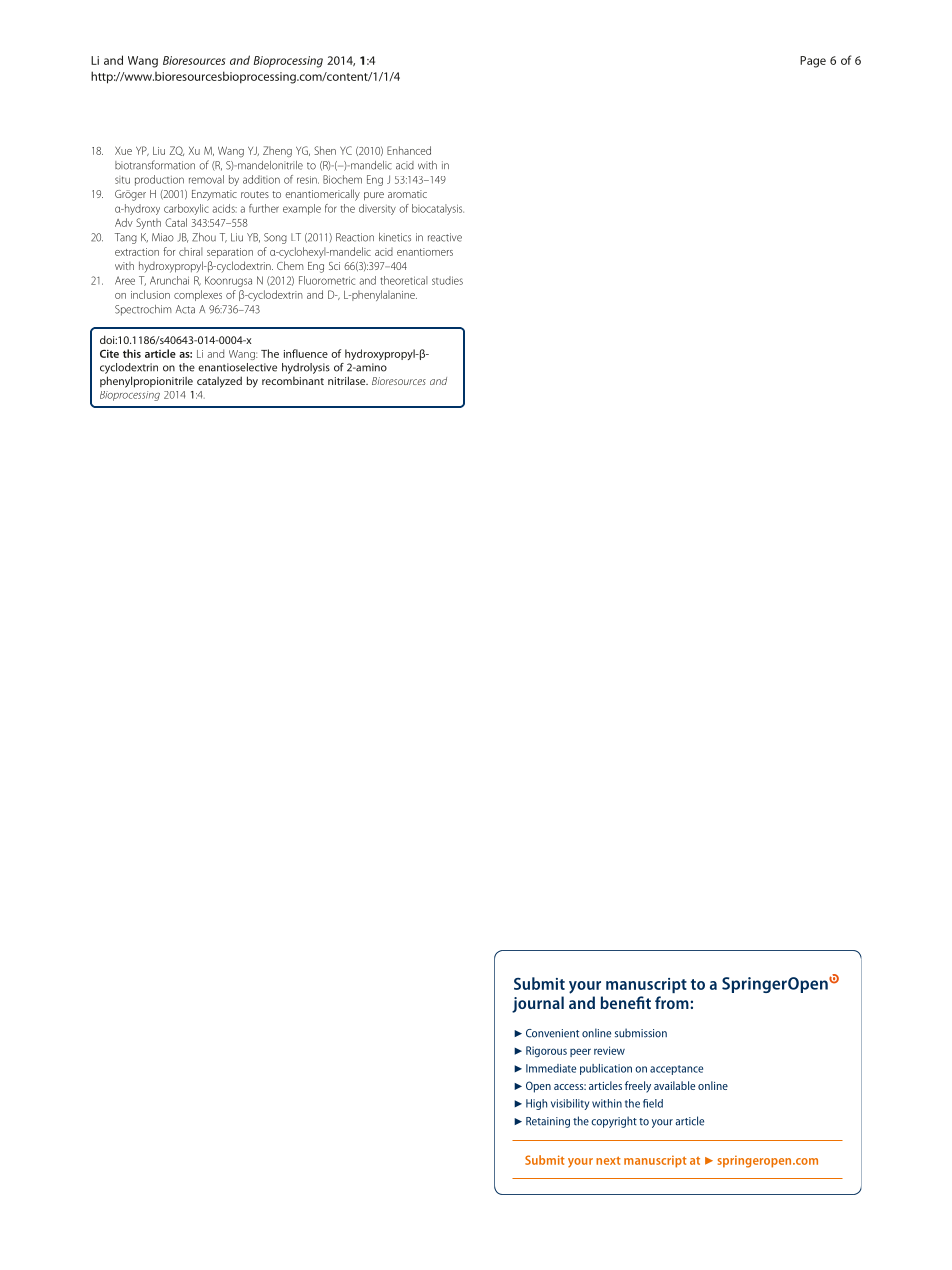 Image resolution: width=952 pixels, height=1270 pixels. I want to click on Enhanced, so click(409, 150).
